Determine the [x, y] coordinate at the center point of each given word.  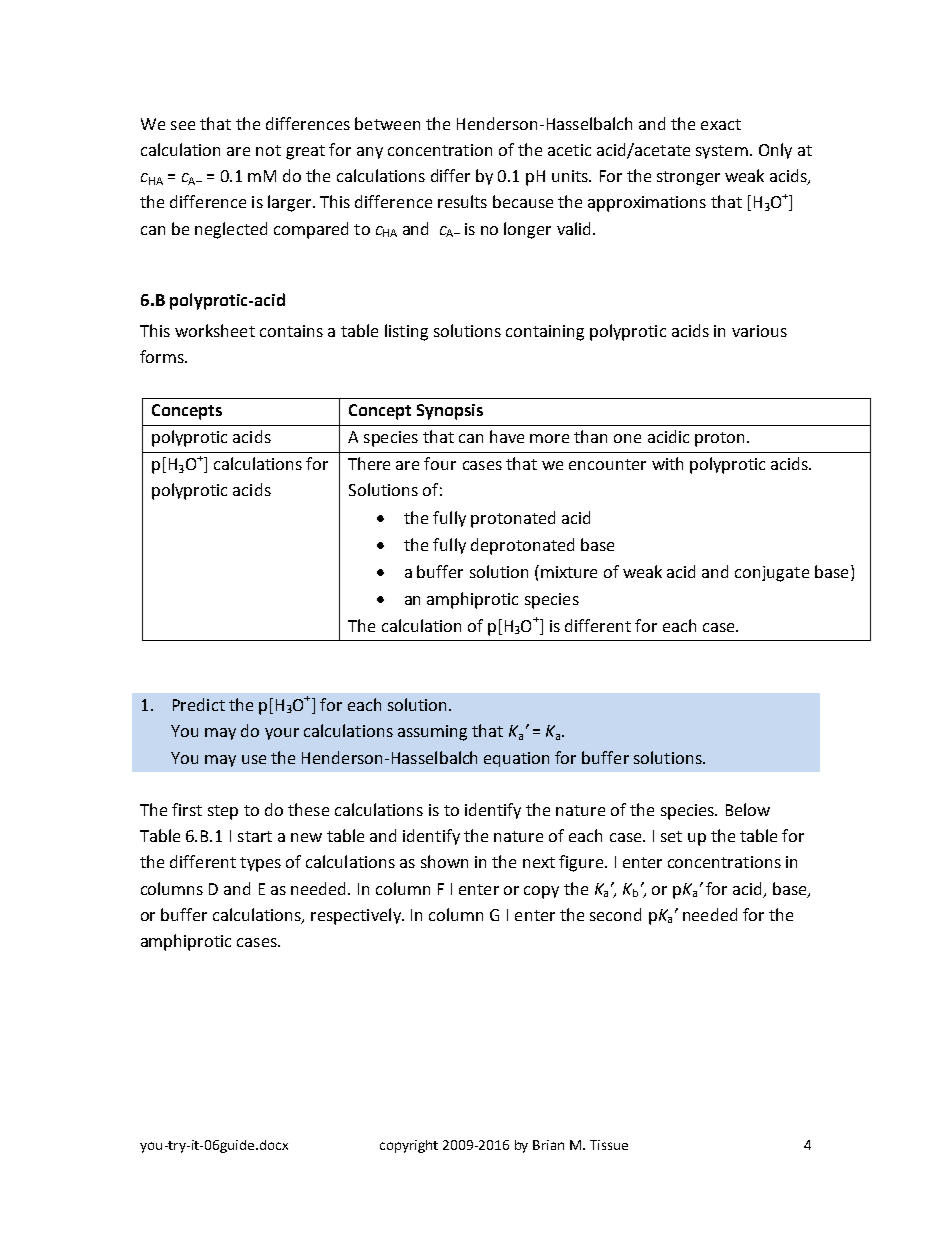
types [260, 864]
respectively [357, 916]
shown [444, 861]
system [722, 152]
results [462, 201]
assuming [432, 733]
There [369, 463]
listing [406, 332]
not [268, 150]
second [615, 914]
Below [748, 809]
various [759, 331]
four [440, 463]
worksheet [215, 330]
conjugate [772, 574]
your [282, 734]
